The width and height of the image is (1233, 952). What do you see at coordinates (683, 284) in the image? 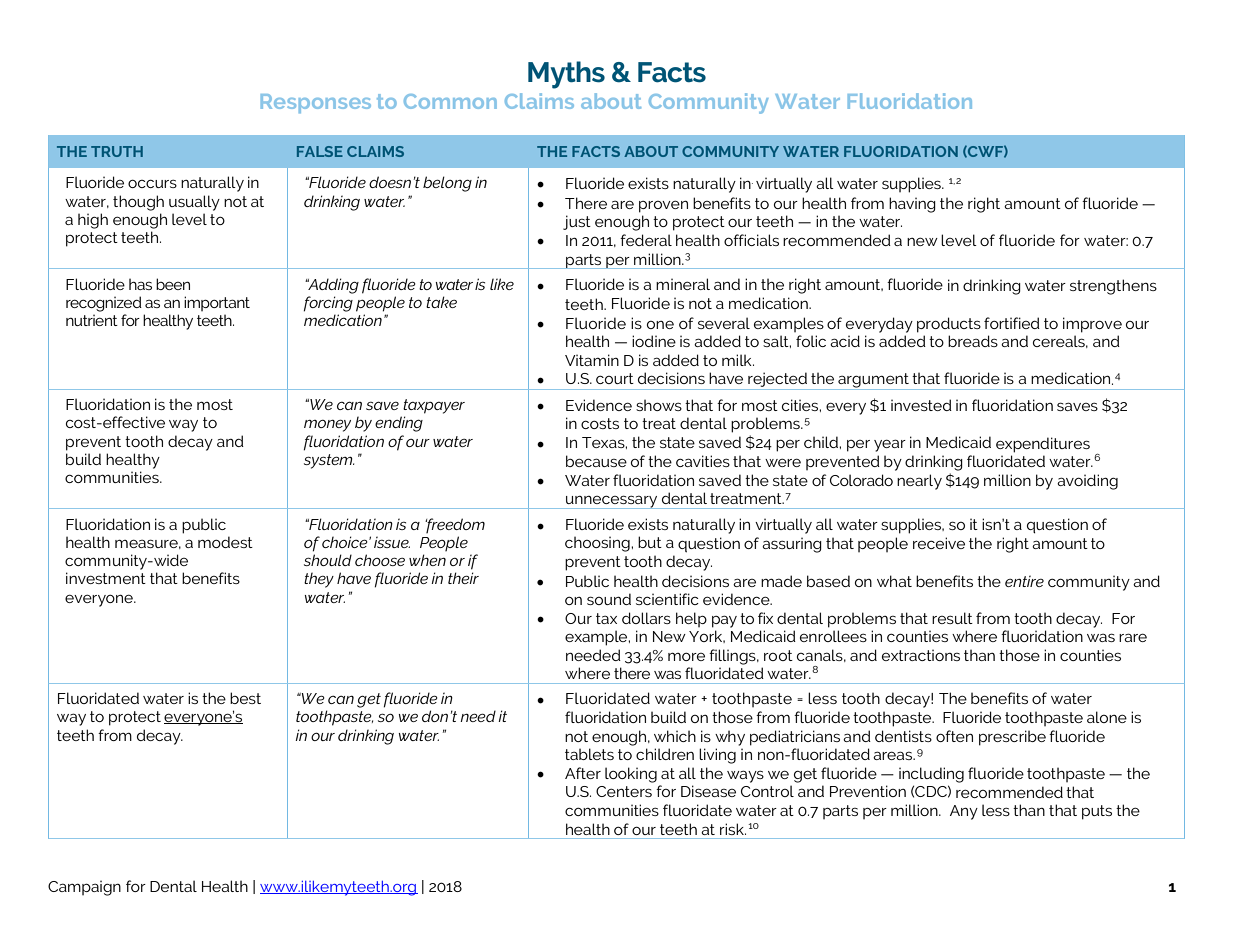
I see `mineral` at bounding box center [683, 284].
